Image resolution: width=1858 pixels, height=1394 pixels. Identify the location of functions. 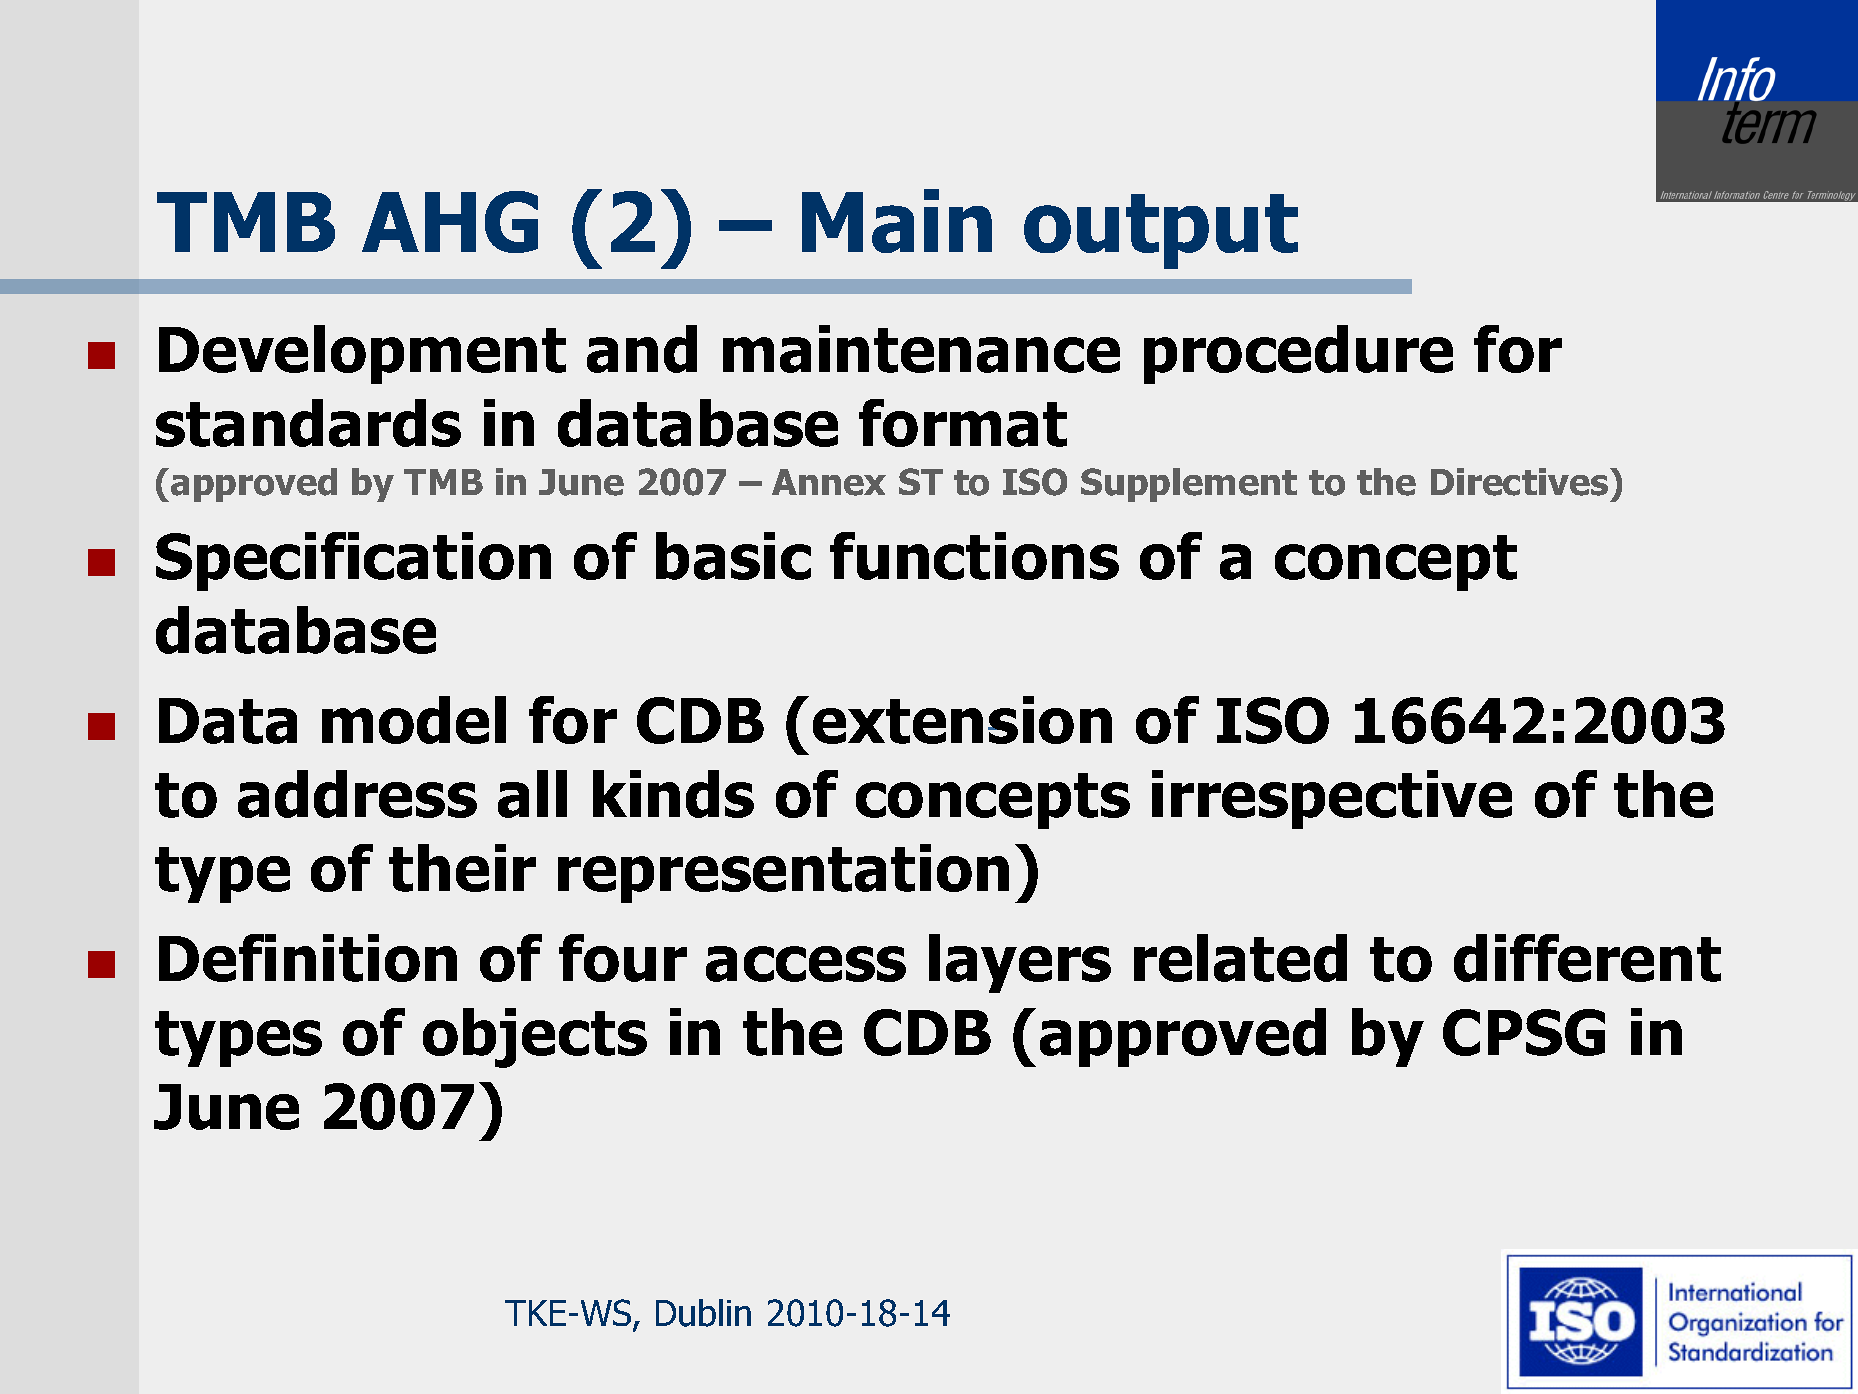
(974, 556).
